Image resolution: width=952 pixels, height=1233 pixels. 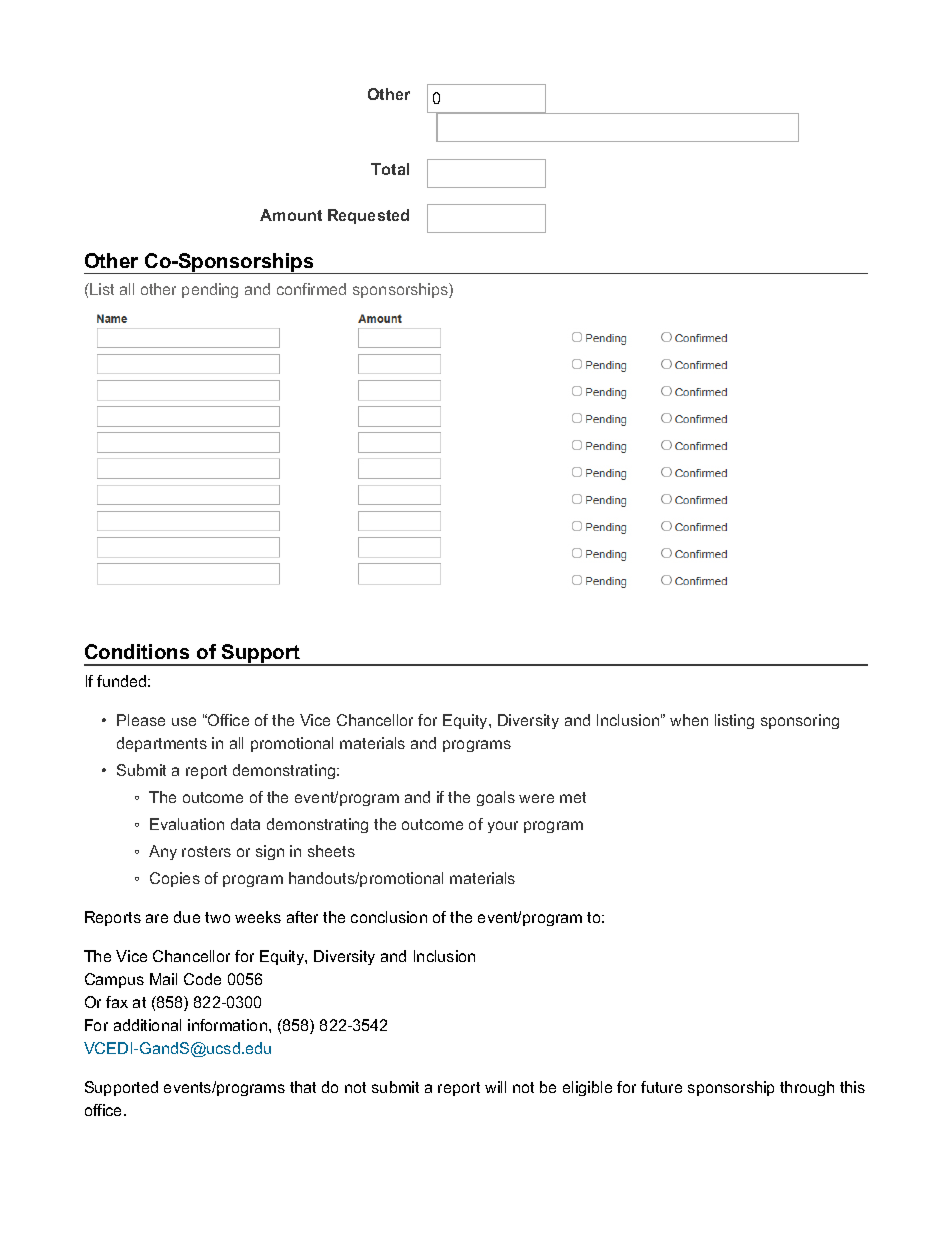 I want to click on when, so click(x=689, y=720).
